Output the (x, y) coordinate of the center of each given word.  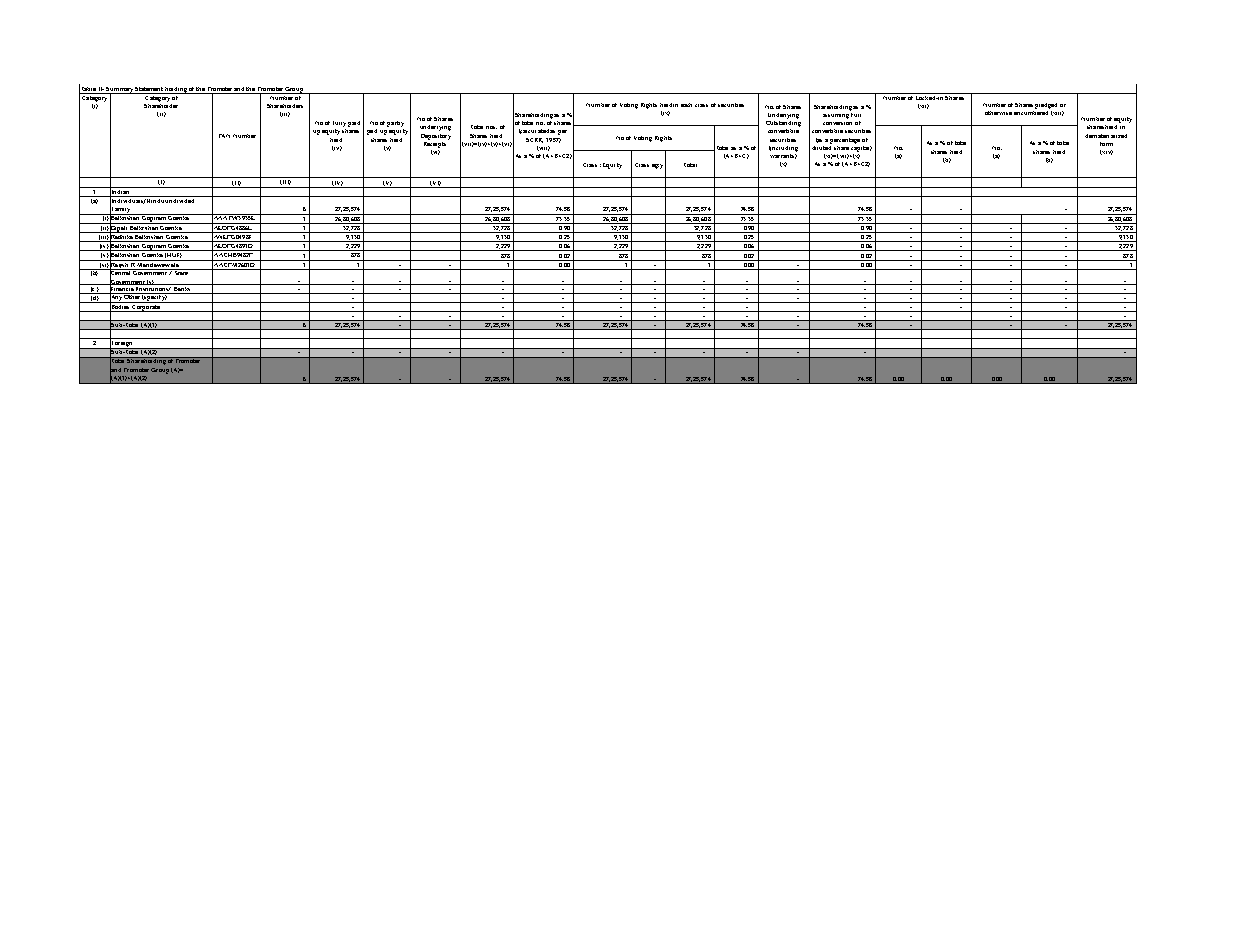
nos (491, 127)
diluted (822, 146)
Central (121, 273)
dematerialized (1106, 136)
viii (543, 148)
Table (87, 88)
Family (121, 209)
